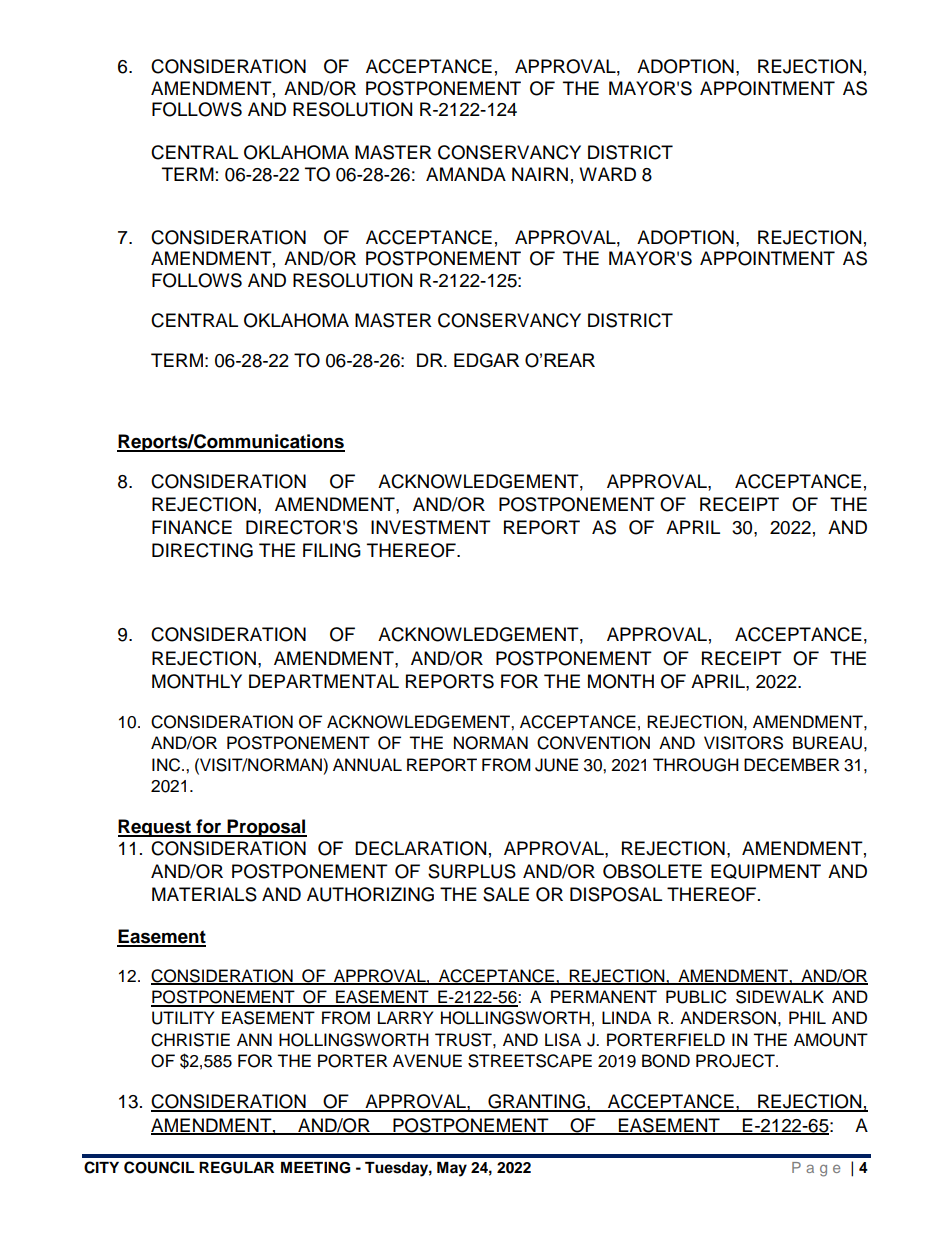  Describe the element at coordinates (192, 527) in the document. I see `FINANCE` at that location.
